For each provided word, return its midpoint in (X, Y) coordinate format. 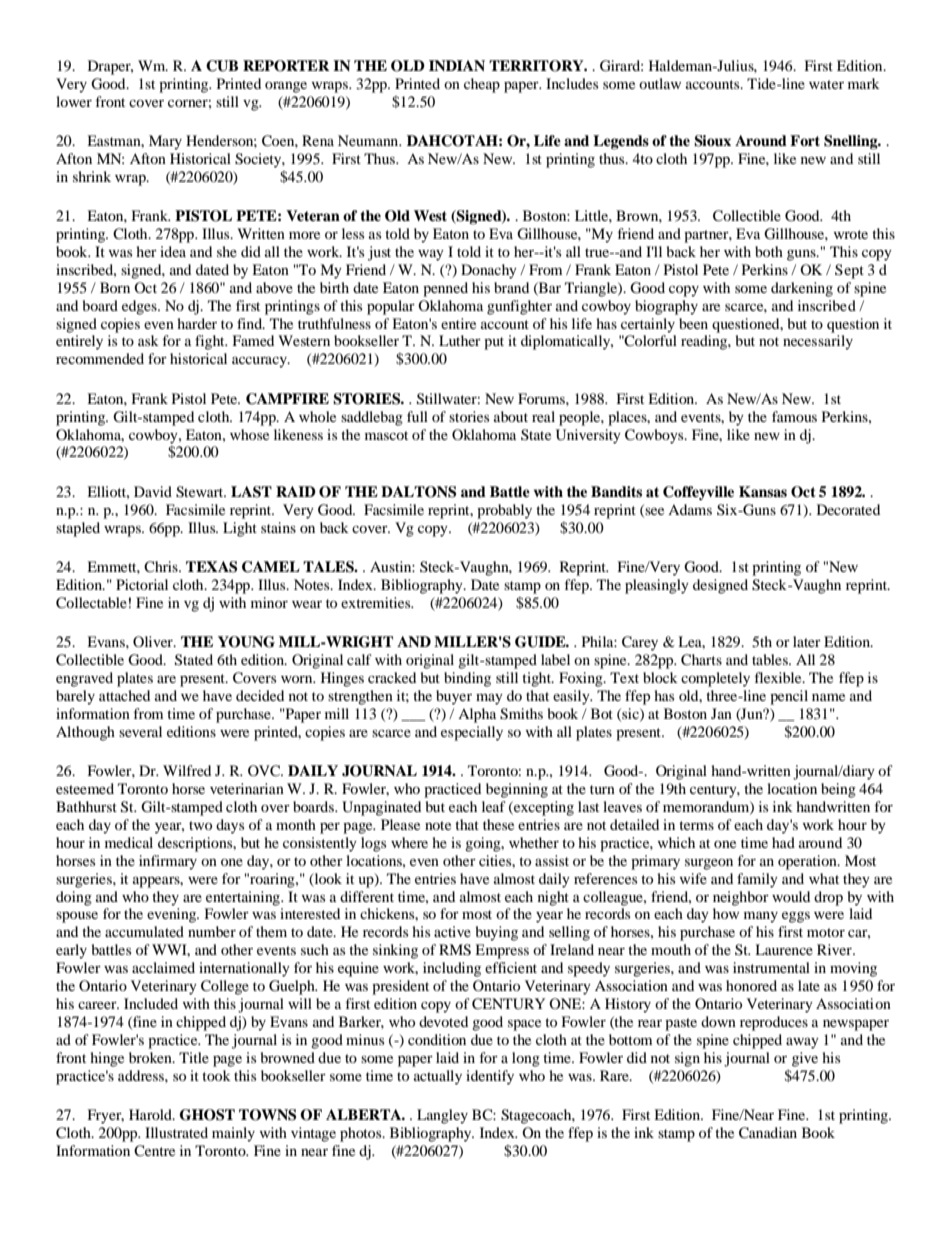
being (838, 790)
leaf (494, 806)
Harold (151, 1114)
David (153, 491)
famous (794, 416)
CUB (222, 66)
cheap (482, 85)
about (511, 416)
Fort (805, 140)
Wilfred (187, 770)
